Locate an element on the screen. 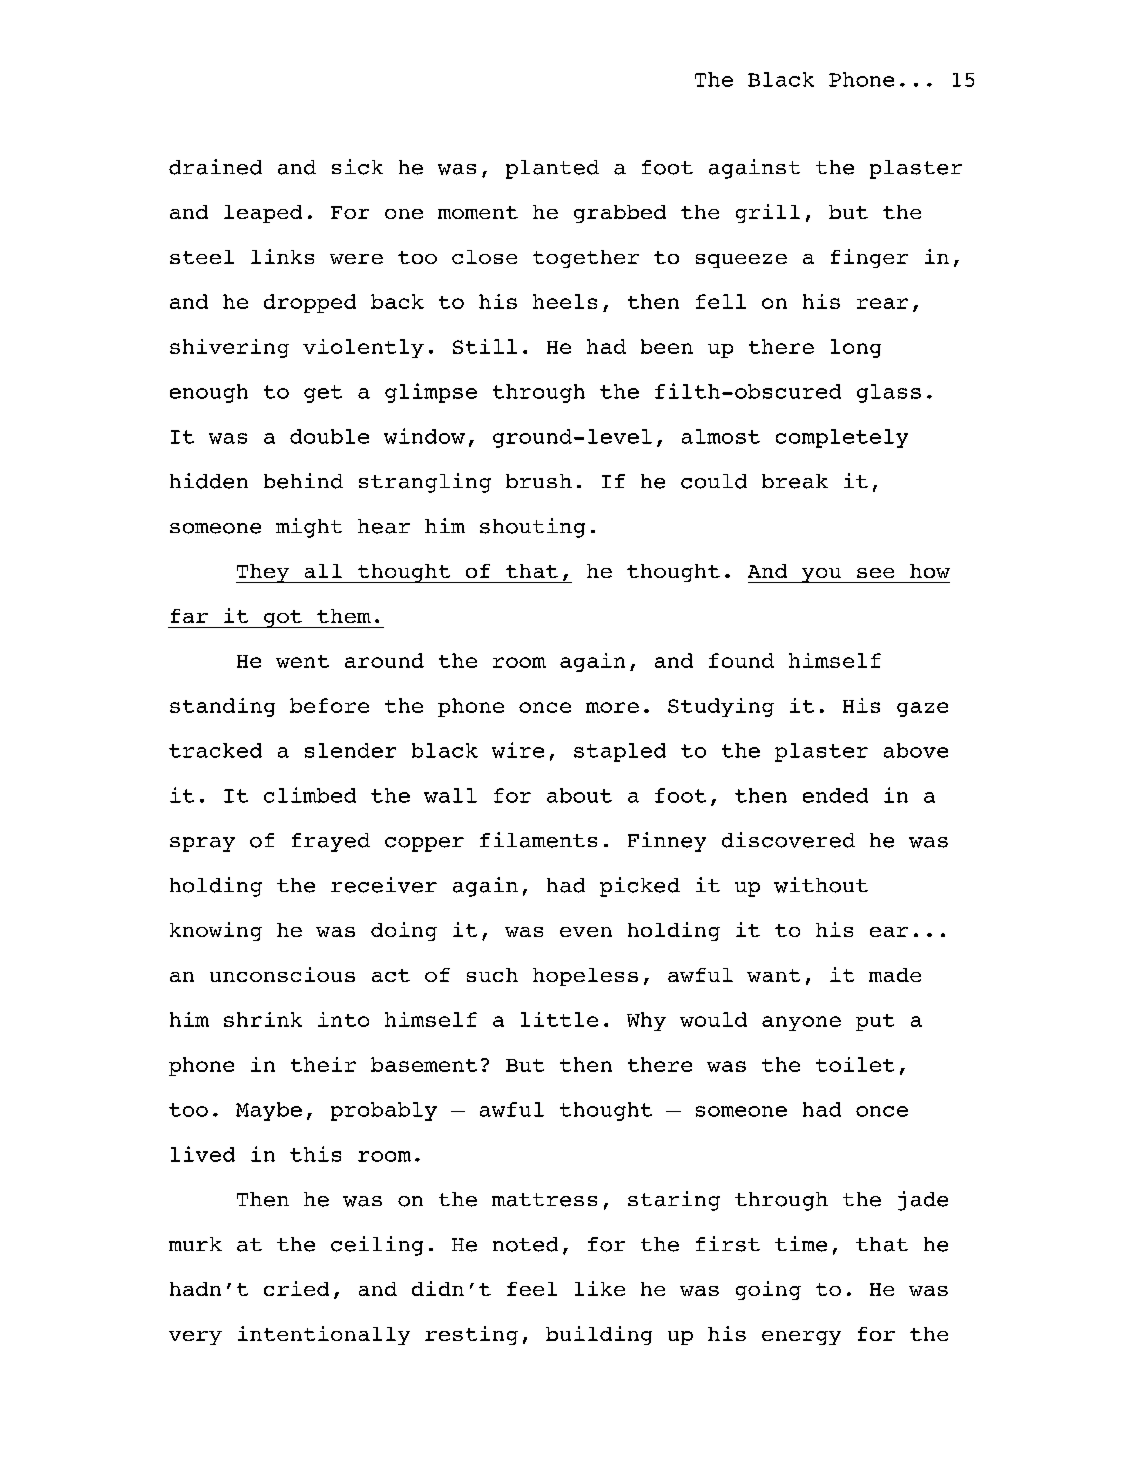 Image resolution: width=1145 pixels, height=1481 pixels. leaped is located at coordinates (263, 214).
